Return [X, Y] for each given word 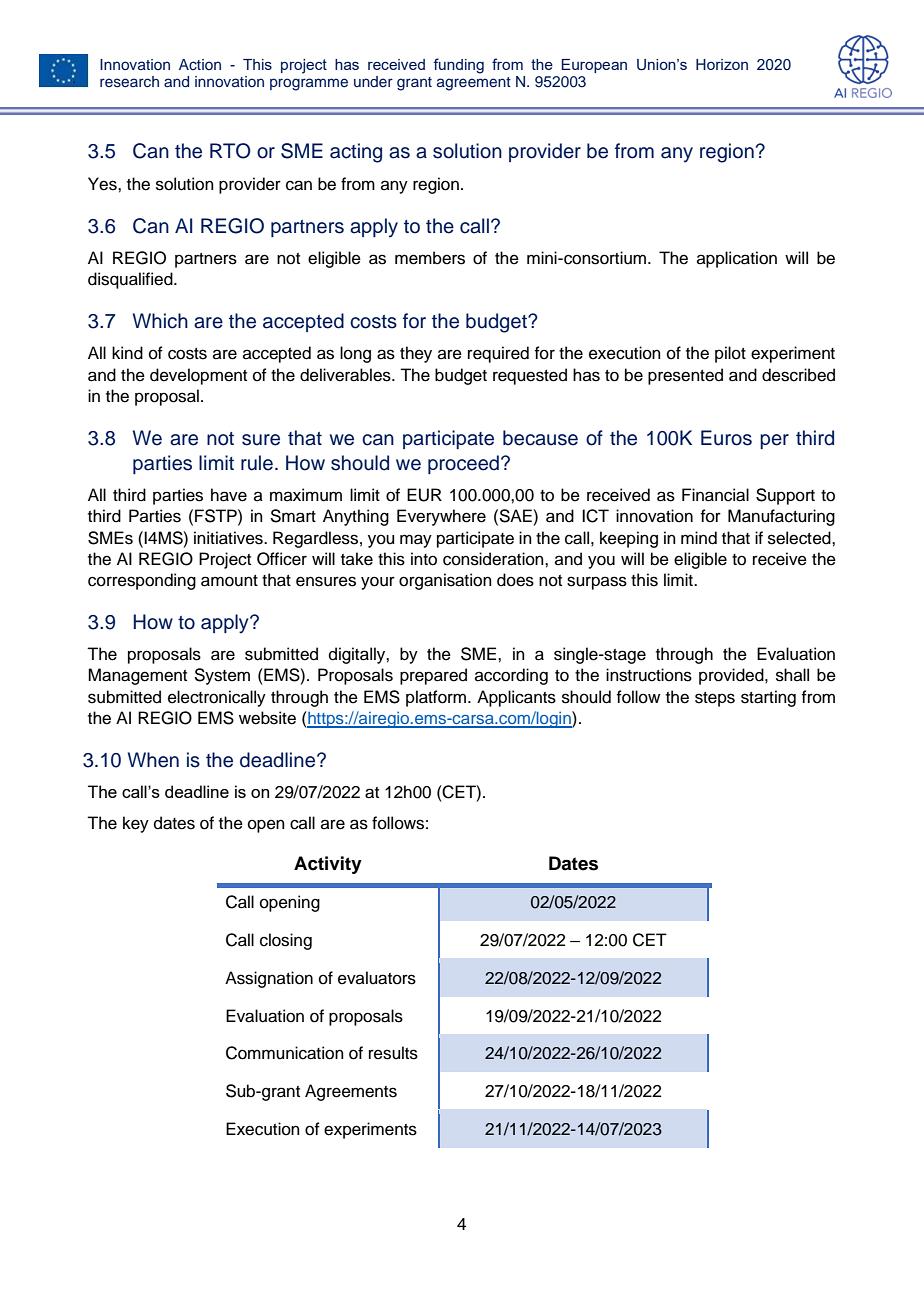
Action [200, 64]
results [393, 1053]
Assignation [269, 979]
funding [458, 66]
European [594, 66]
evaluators [377, 978]
